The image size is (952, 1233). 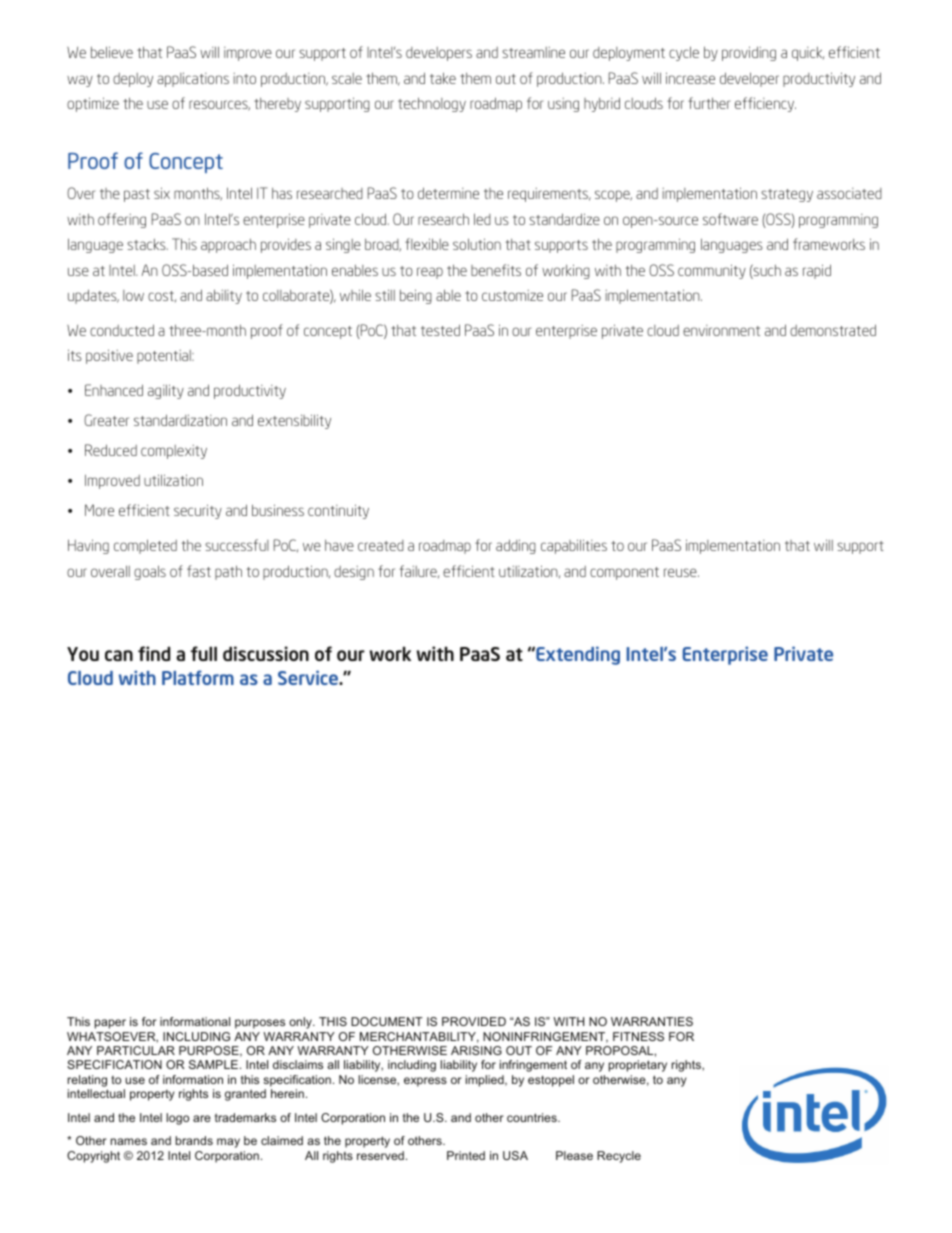 What do you see at coordinates (516, 546) in the image?
I see `adding` at bounding box center [516, 546].
